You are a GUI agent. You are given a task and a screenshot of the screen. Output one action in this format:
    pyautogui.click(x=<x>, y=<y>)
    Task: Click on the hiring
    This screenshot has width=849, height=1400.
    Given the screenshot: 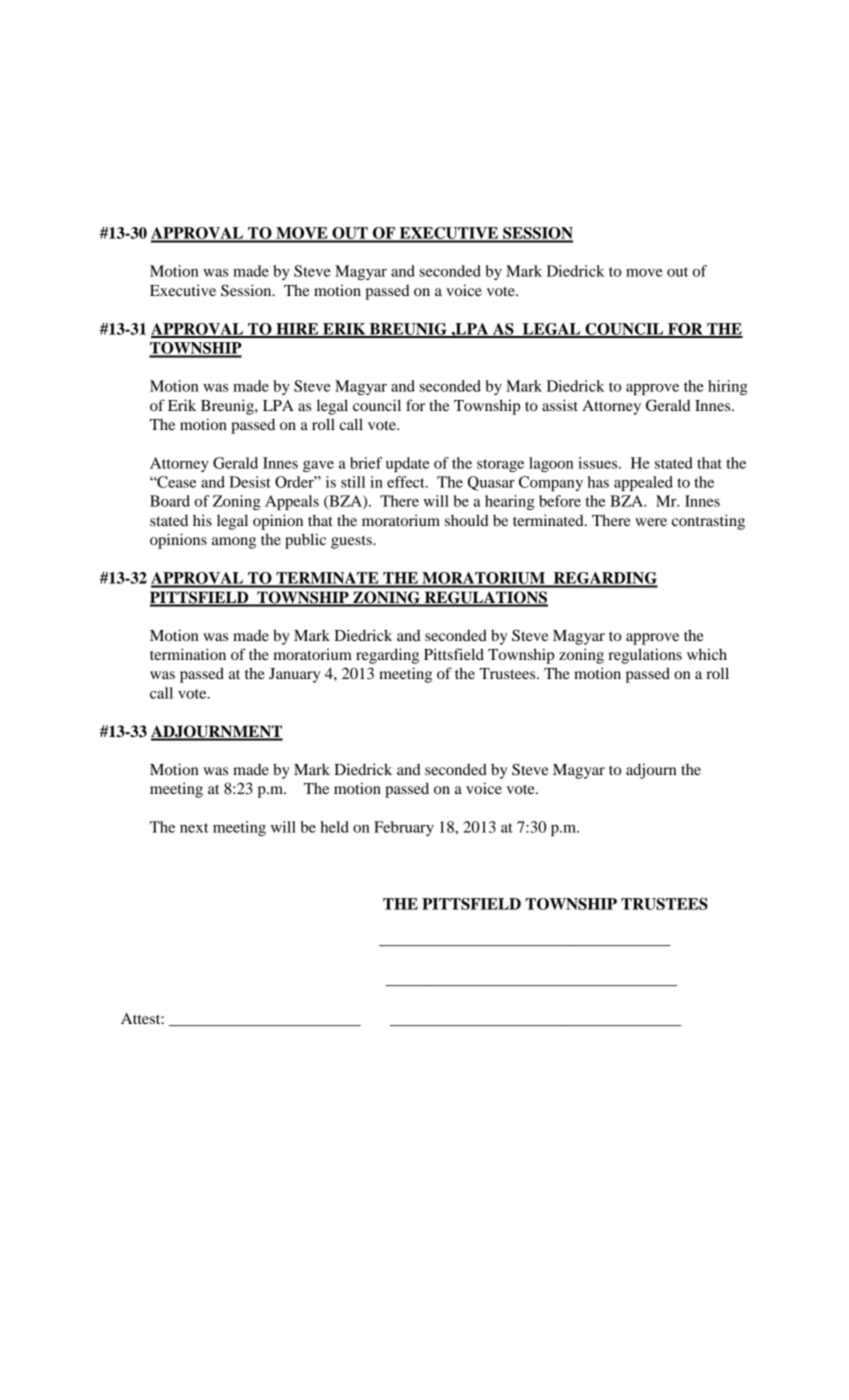 What is the action you would take?
    pyautogui.click(x=728, y=387)
